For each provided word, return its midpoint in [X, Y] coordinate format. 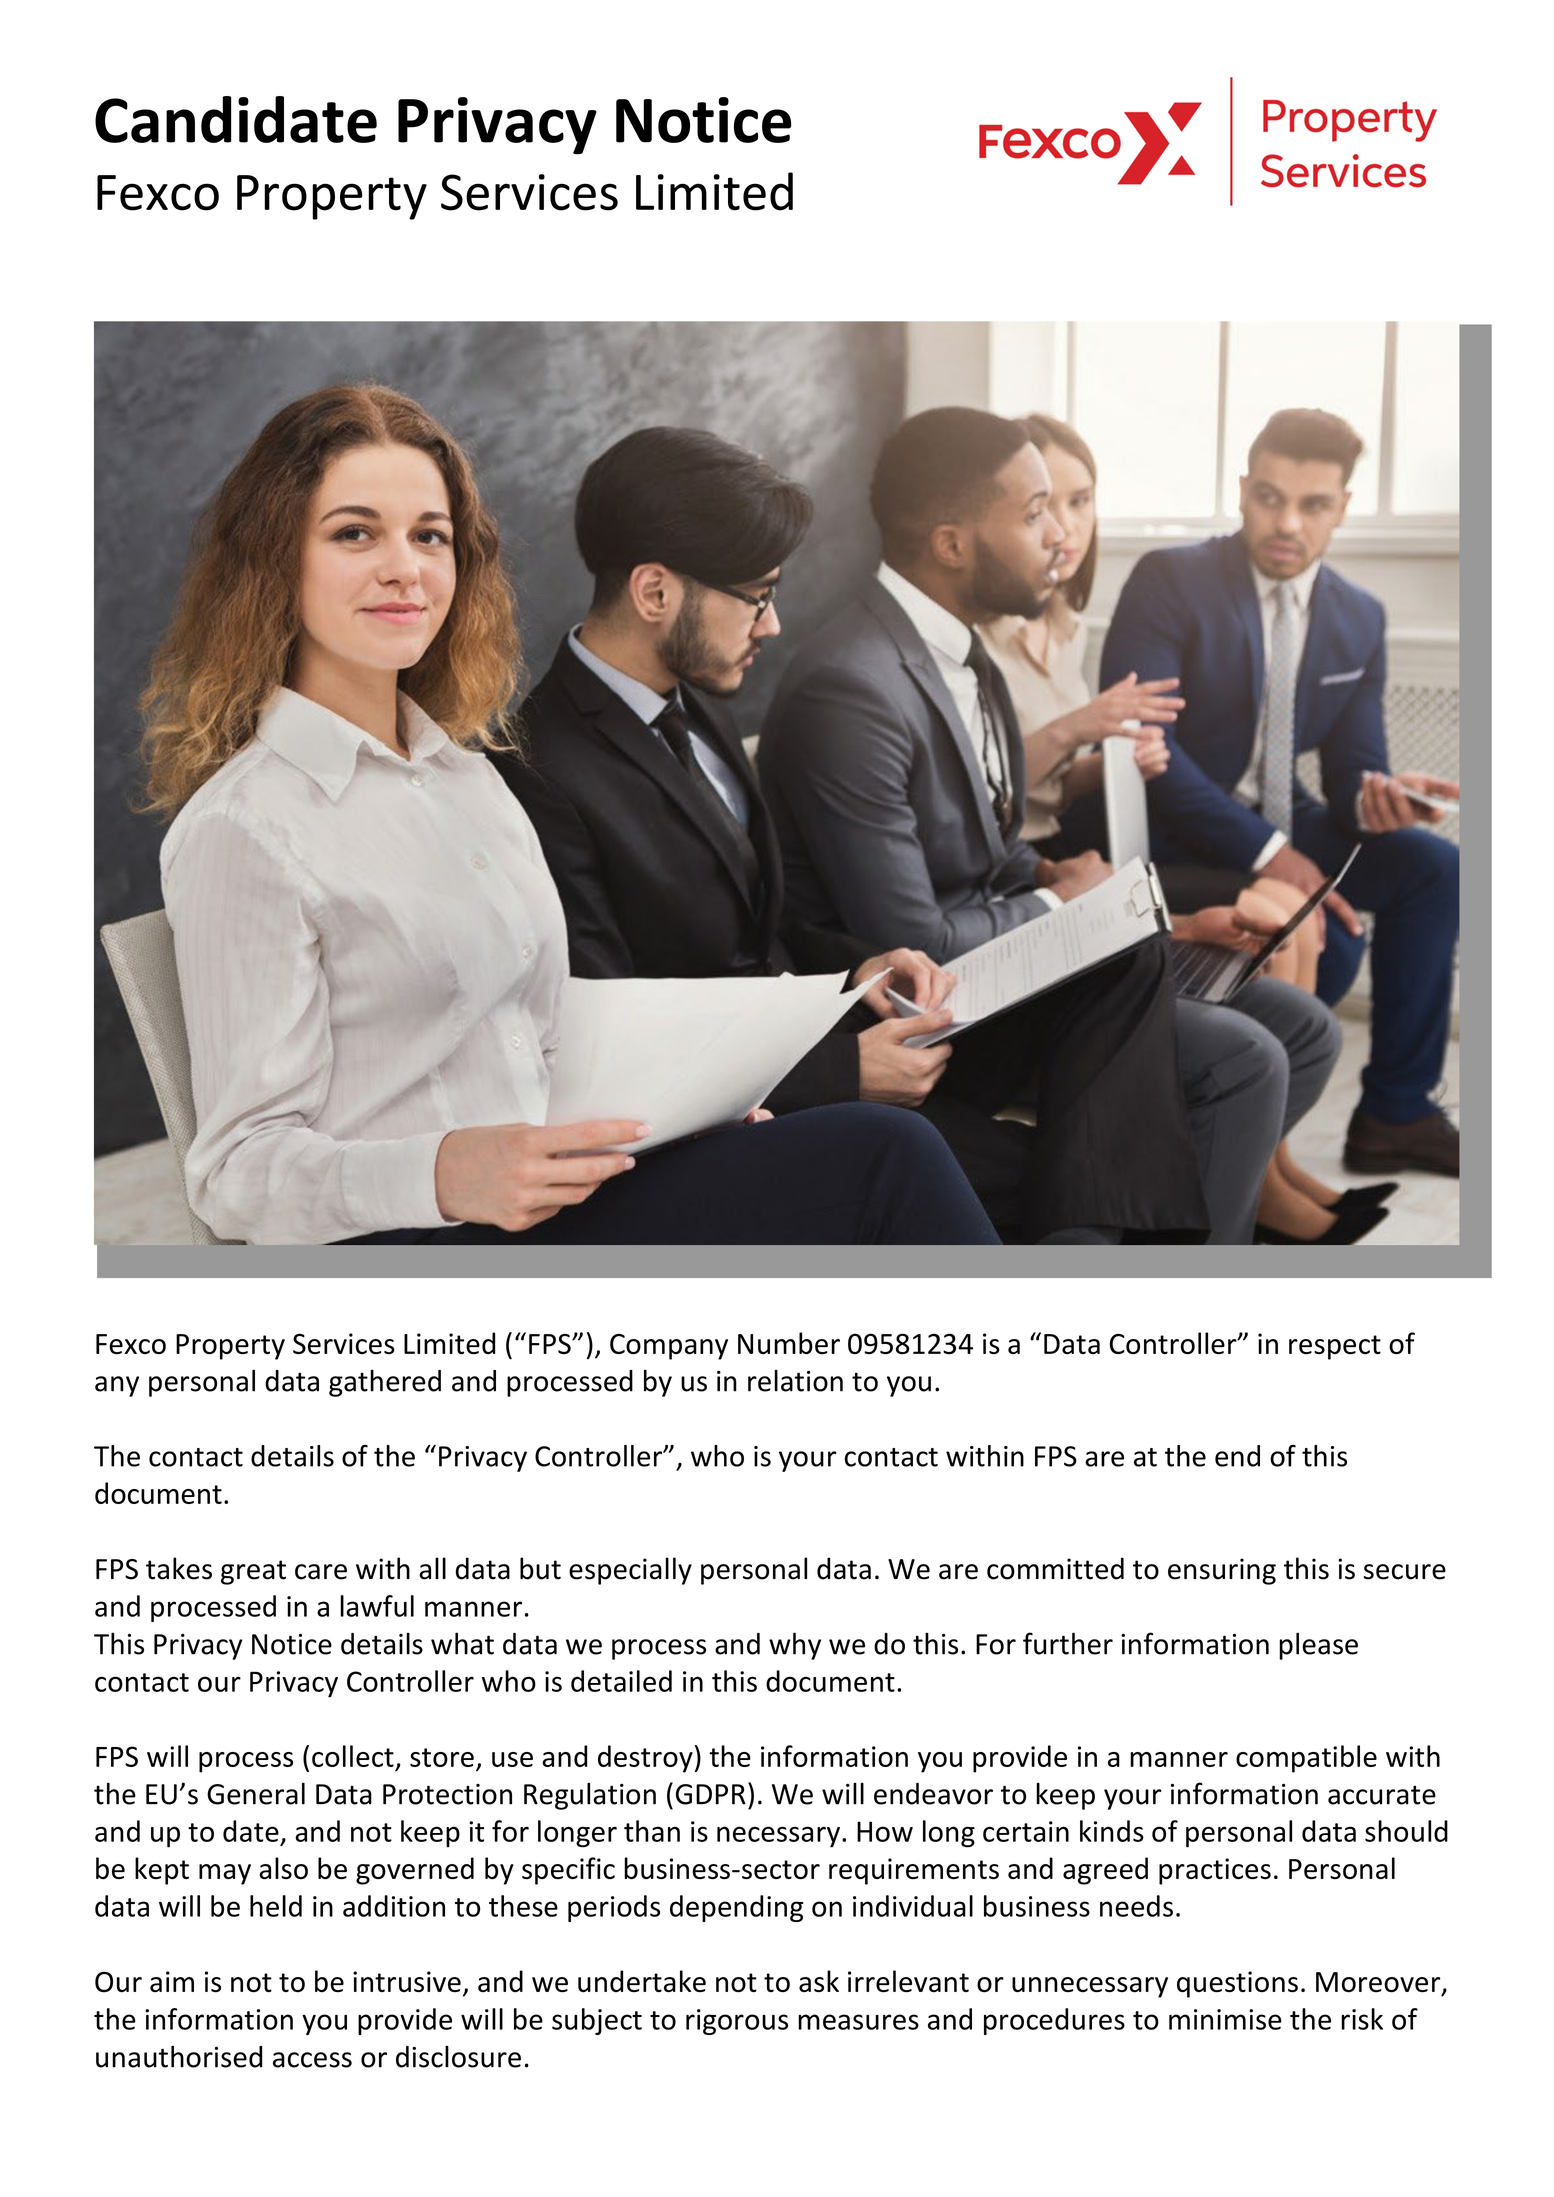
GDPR [711, 1794]
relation [795, 1381]
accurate [1382, 1795]
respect [1335, 1347]
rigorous [737, 2022]
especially [630, 1571]
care [321, 1572]
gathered [385, 1383]
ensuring [1222, 1571]
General [256, 1793]
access [312, 2060]
